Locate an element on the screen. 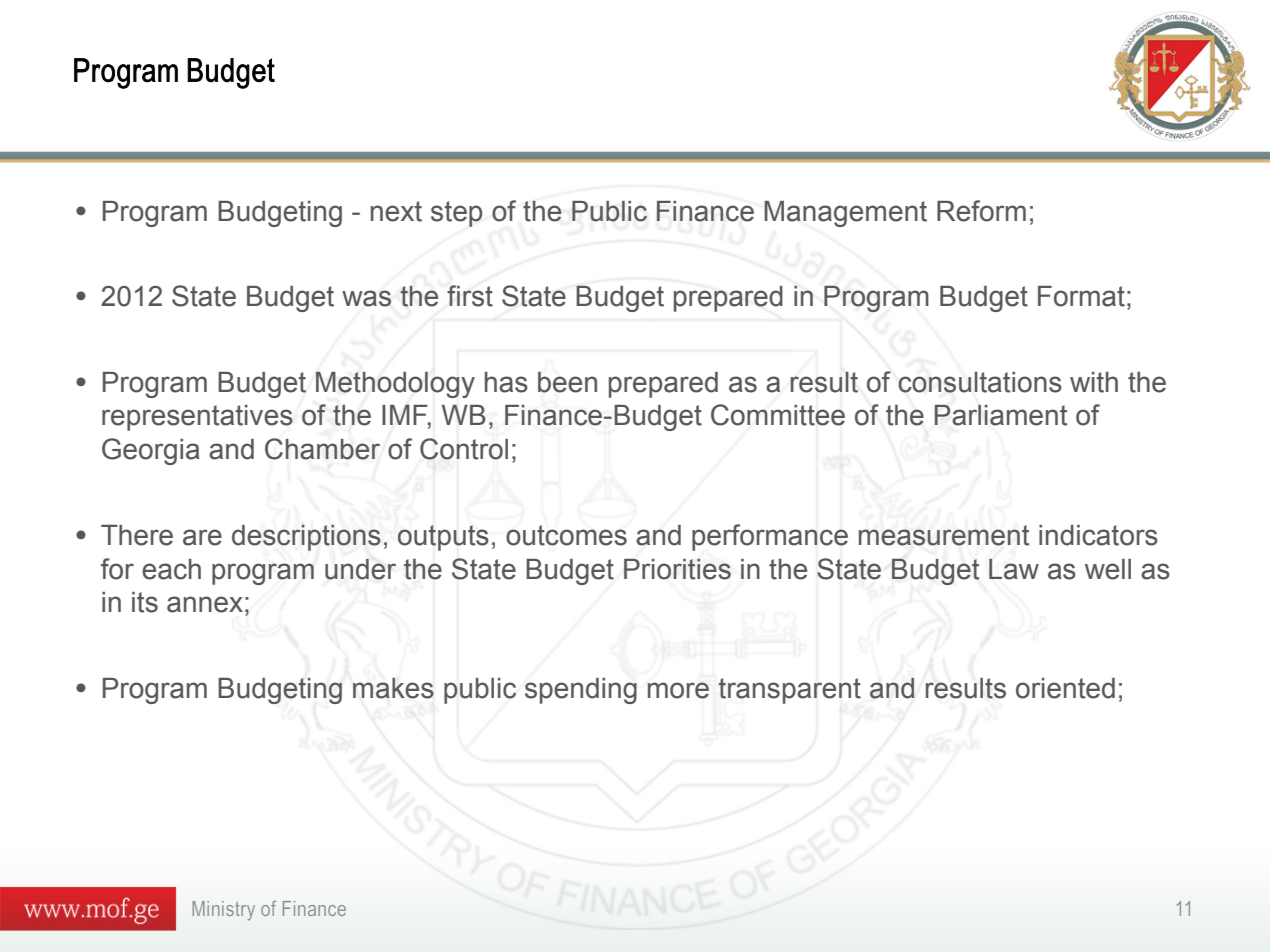  transparent is located at coordinates (789, 691).
